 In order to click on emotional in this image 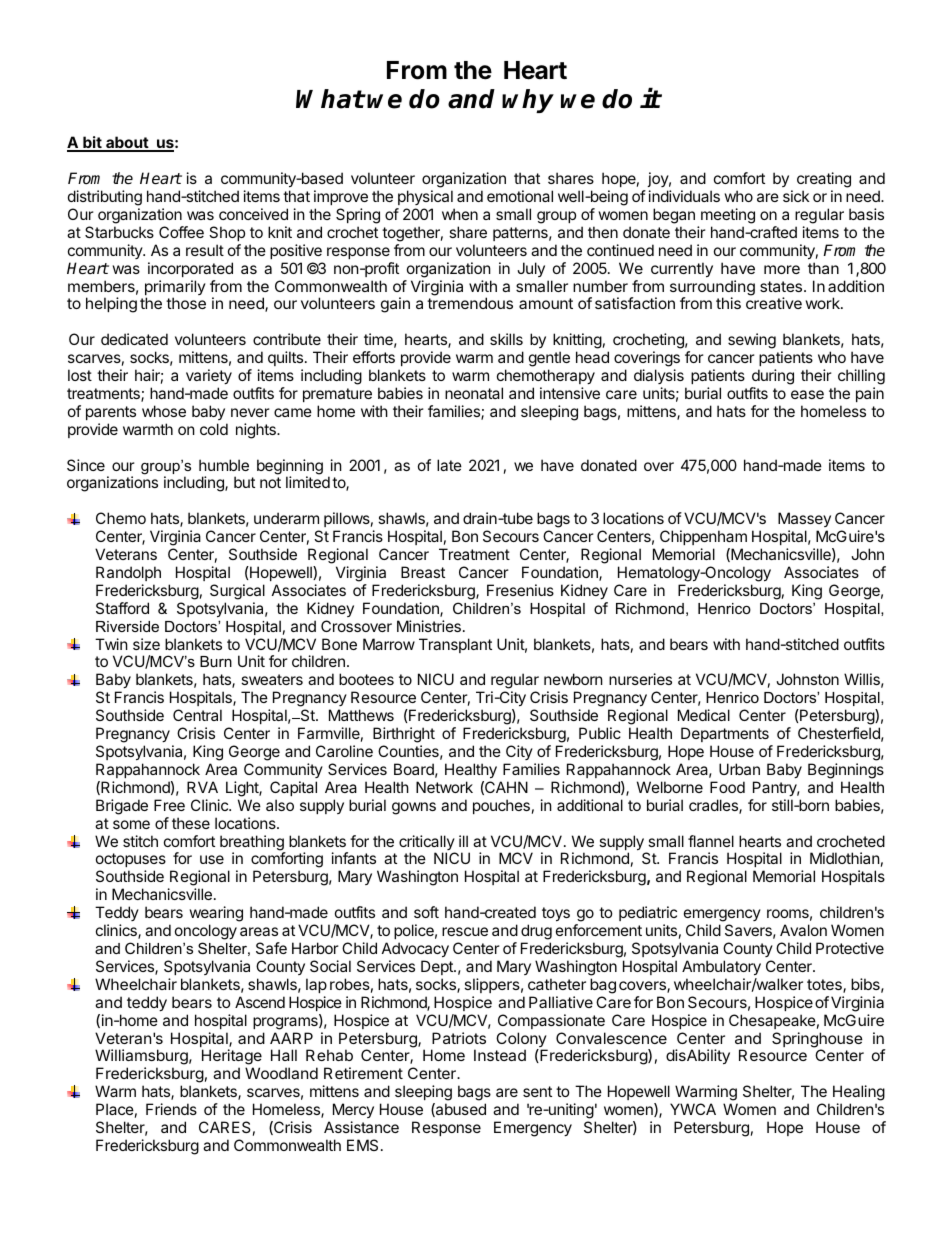, I will do `click(520, 196)`.
